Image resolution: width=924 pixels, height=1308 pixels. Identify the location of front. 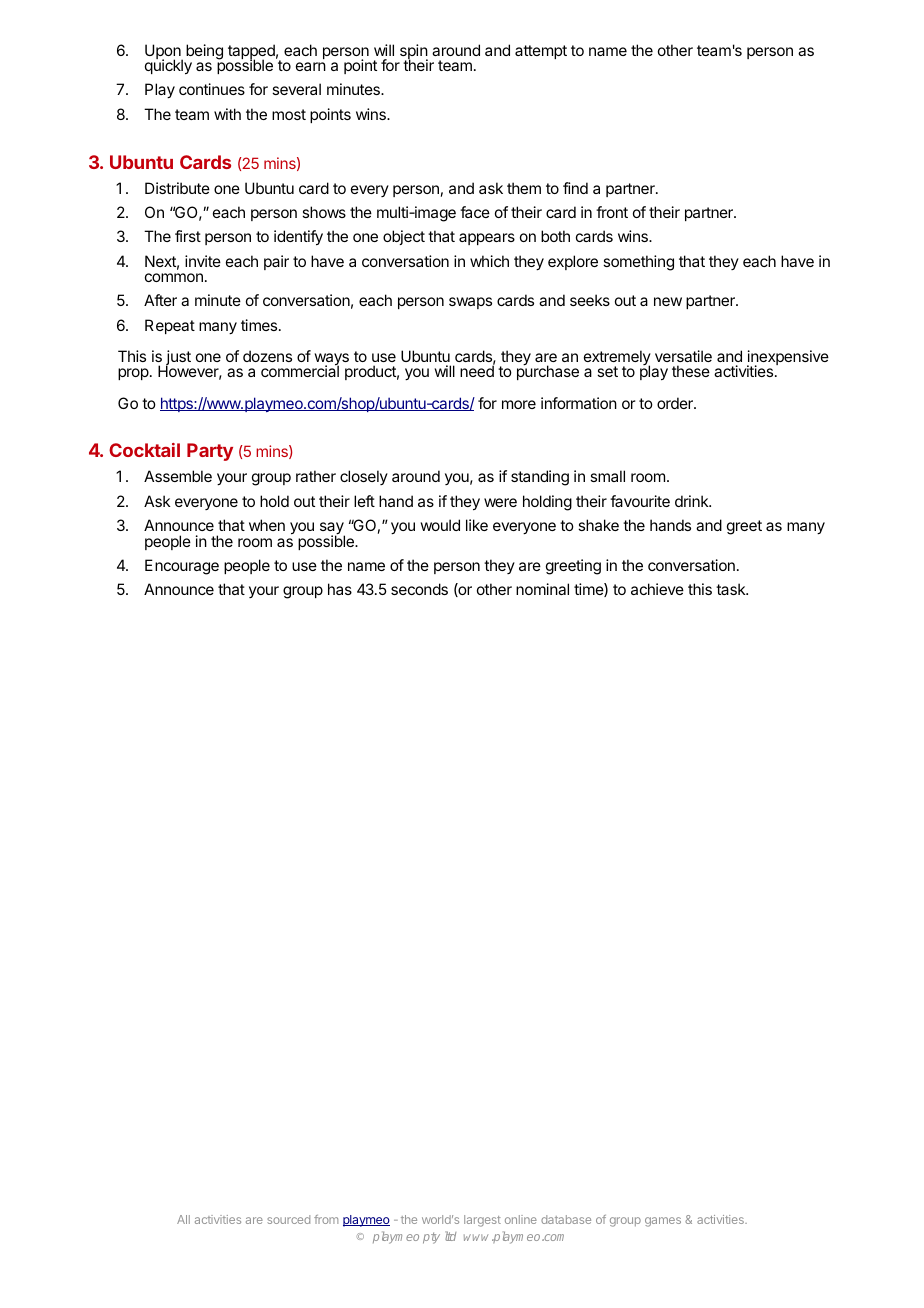
(612, 212).
